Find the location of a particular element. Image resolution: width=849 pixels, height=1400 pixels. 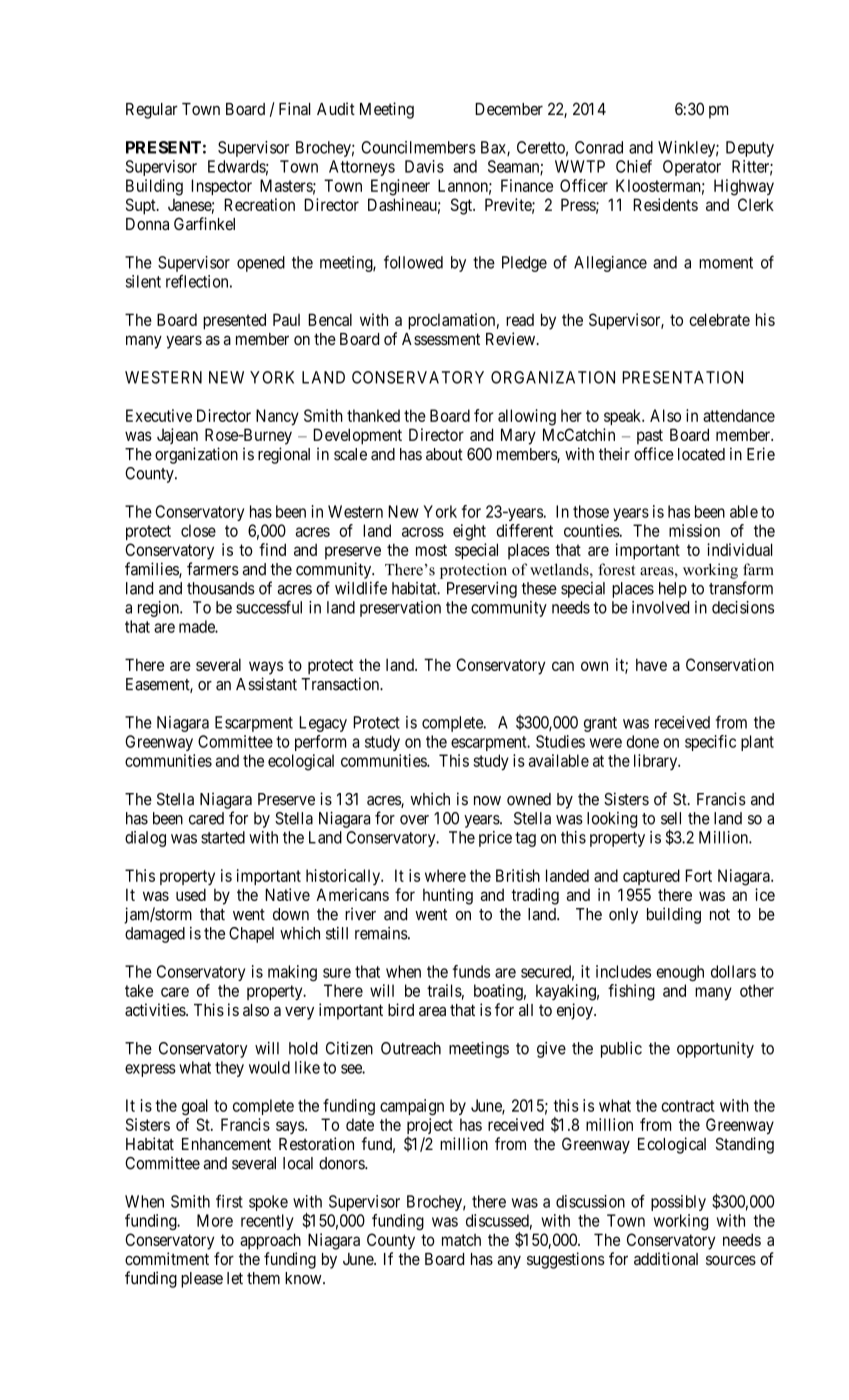

Davis is located at coordinates (424, 166).
